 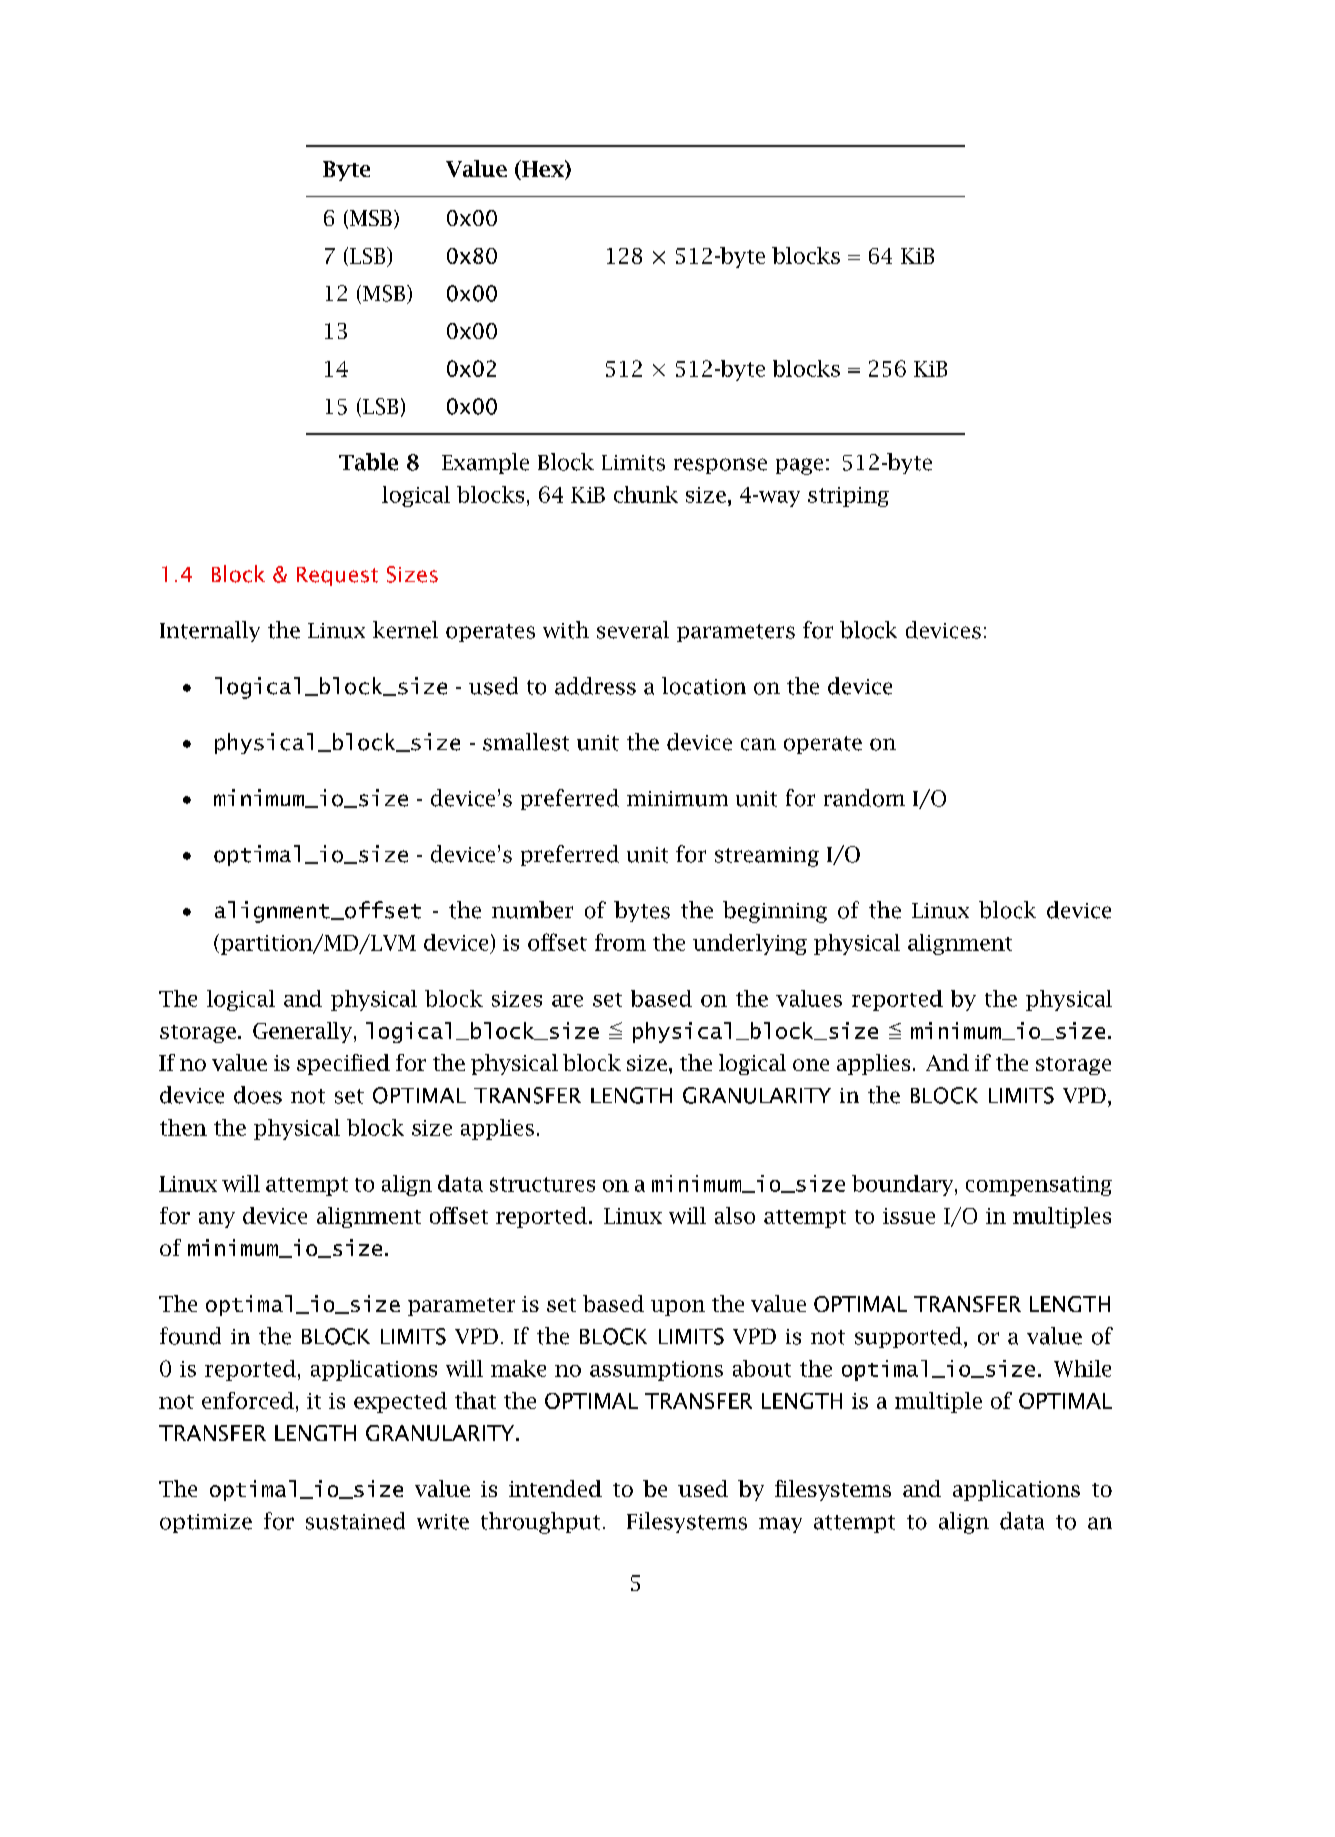 What do you see at coordinates (567, 1001) in the image?
I see `are` at bounding box center [567, 1001].
